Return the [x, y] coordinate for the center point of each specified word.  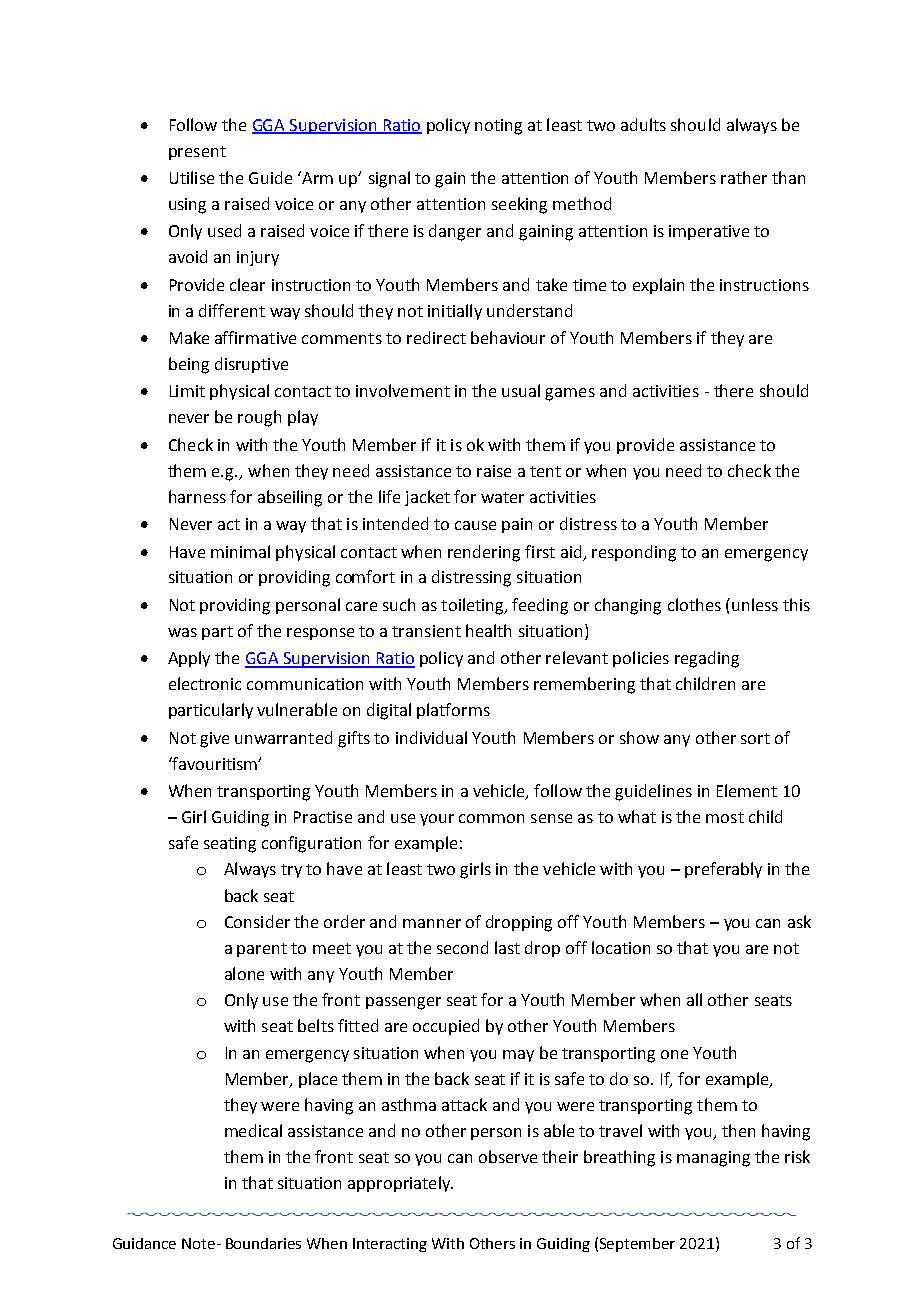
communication [305, 684]
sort [755, 738]
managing [713, 1159]
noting [498, 127]
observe [508, 1156]
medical [253, 1130]
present [197, 153]
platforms [453, 711]
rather [744, 177]
